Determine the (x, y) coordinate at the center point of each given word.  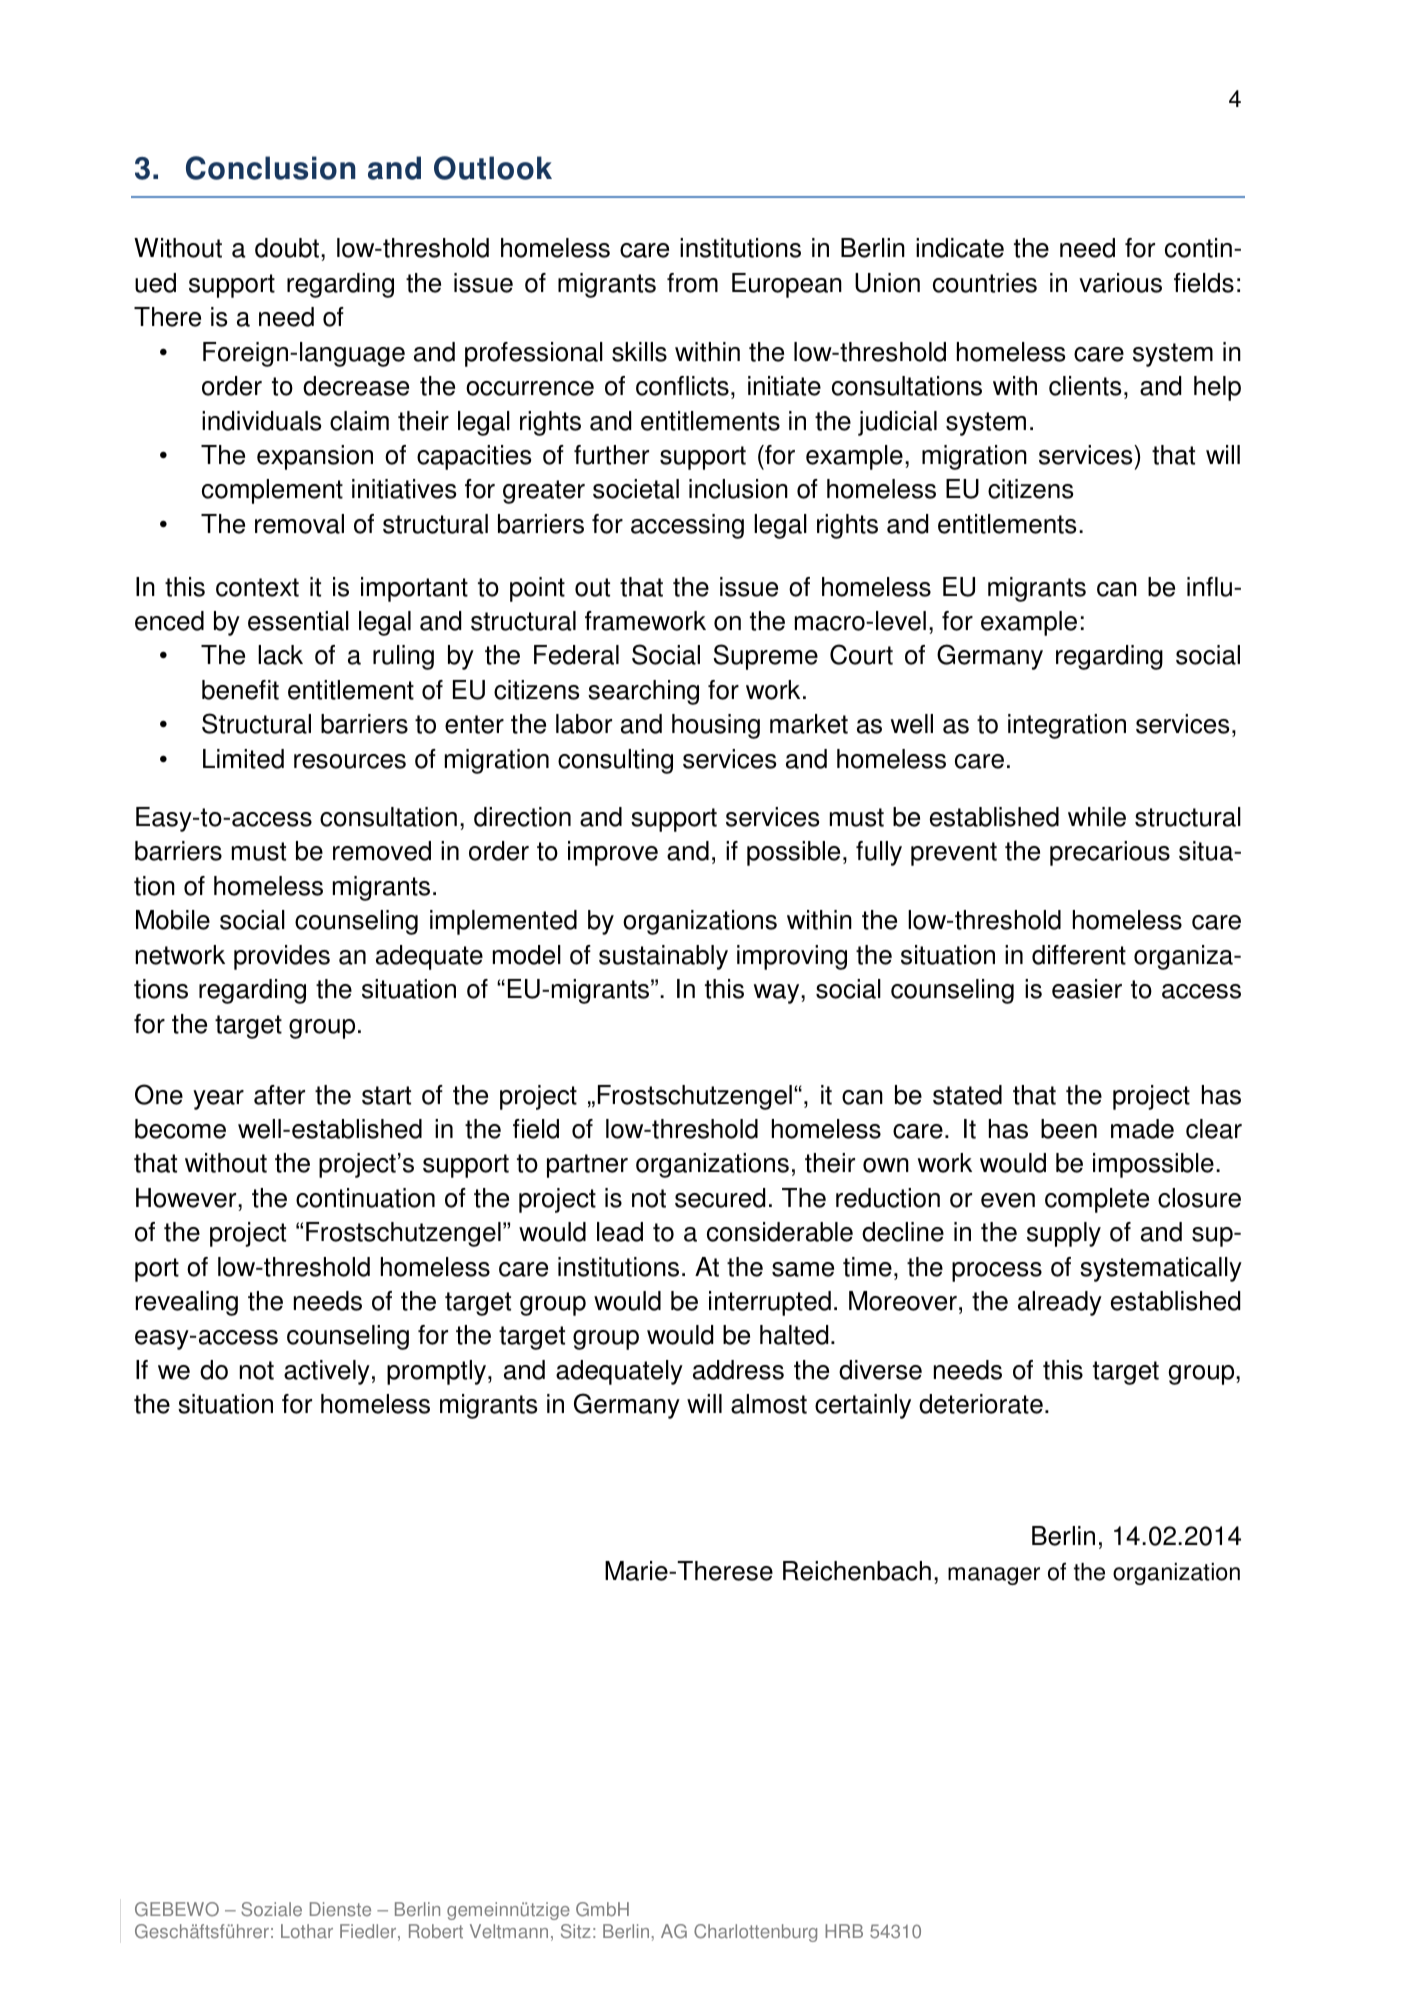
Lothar (307, 1931)
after (279, 1095)
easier (1087, 989)
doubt (287, 248)
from (692, 283)
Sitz (576, 1931)
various (1120, 283)
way (778, 994)
